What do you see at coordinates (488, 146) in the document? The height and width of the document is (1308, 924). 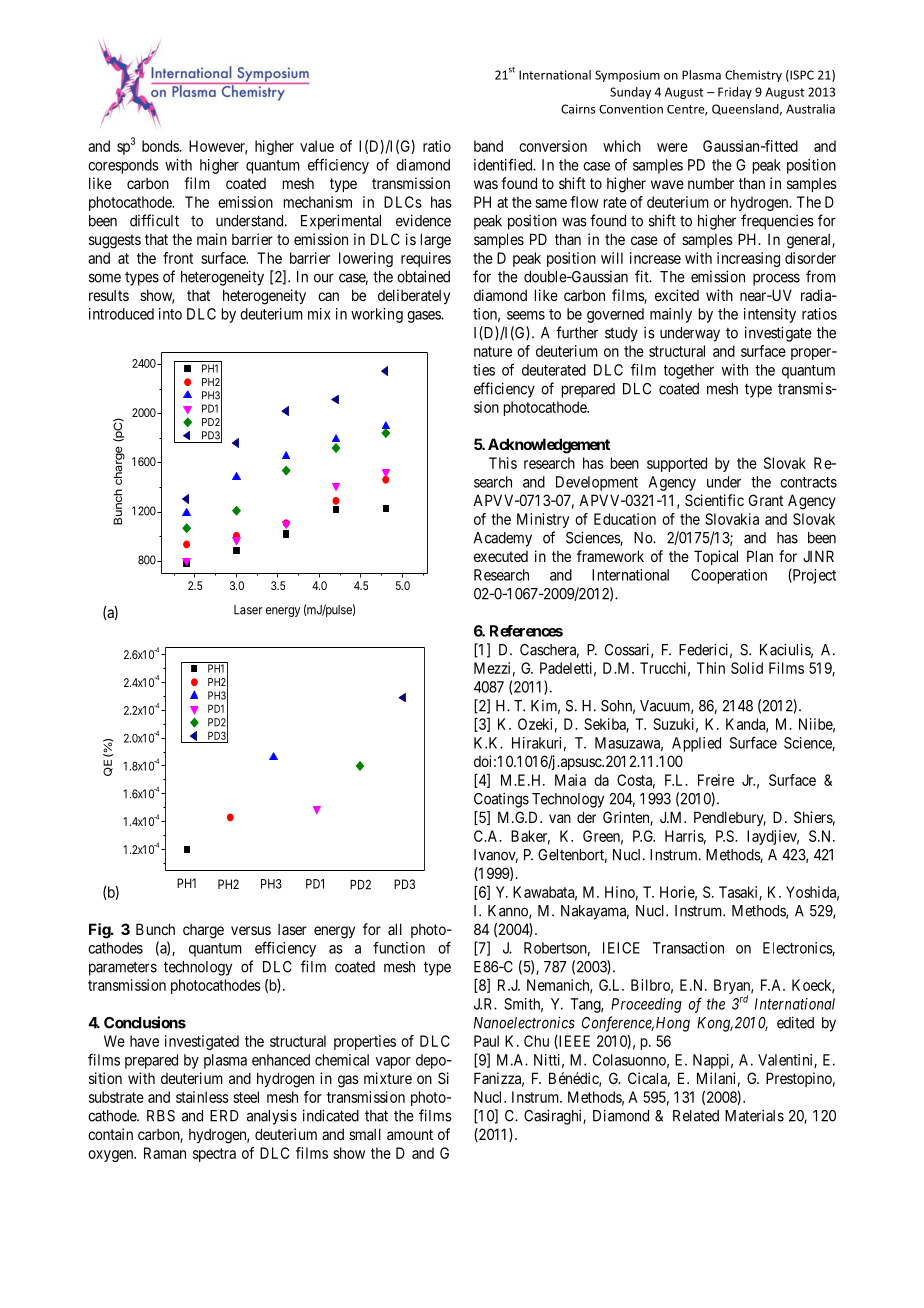 I see `band` at bounding box center [488, 146].
